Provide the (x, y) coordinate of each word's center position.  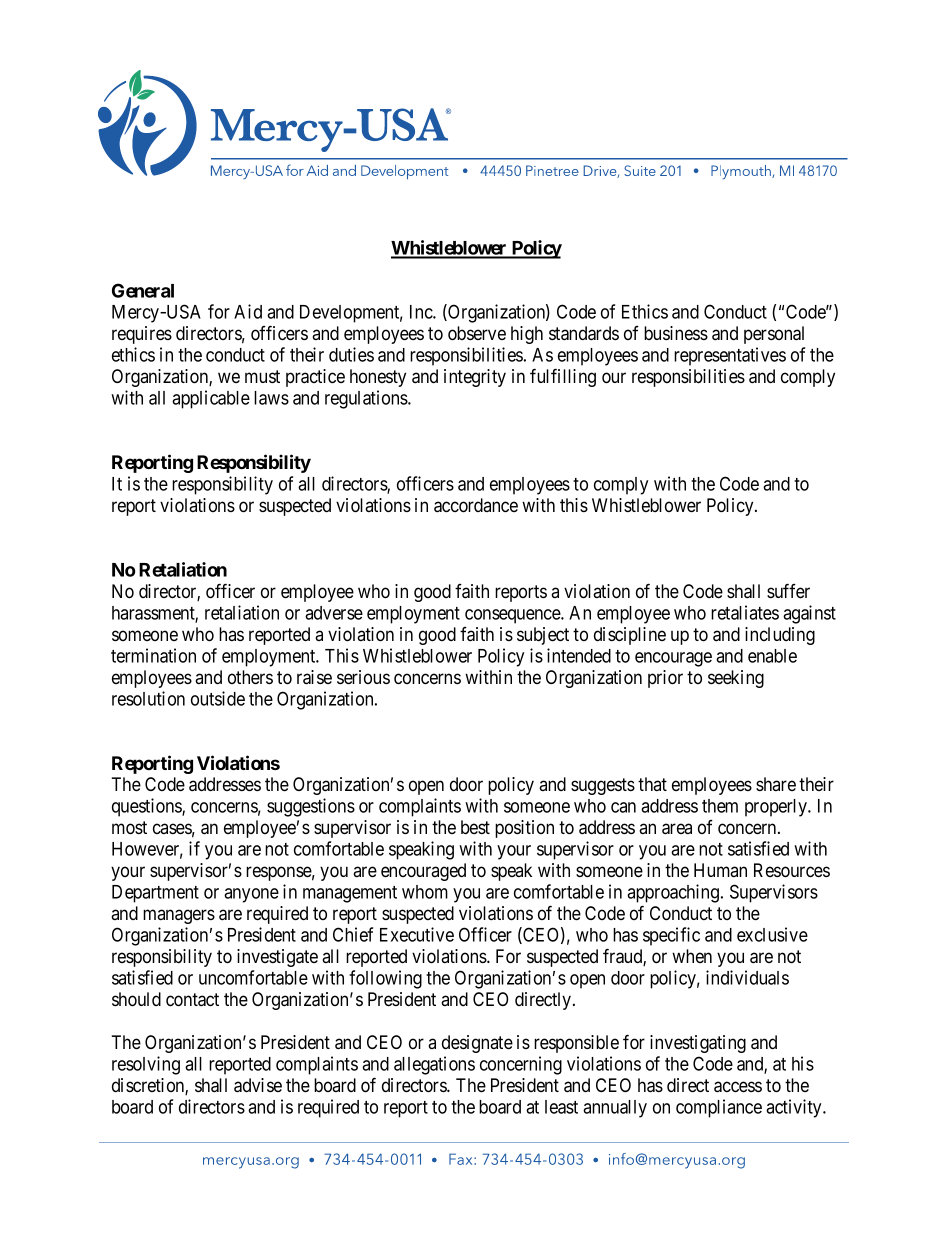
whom (425, 892)
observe (477, 333)
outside (218, 698)
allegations (434, 1065)
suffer (788, 590)
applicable (211, 399)
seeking (736, 679)
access (738, 1087)
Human (720, 870)
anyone (251, 895)
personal (774, 335)
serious (363, 677)
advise (258, 1085)
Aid (248, 311)
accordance (476, 505)
